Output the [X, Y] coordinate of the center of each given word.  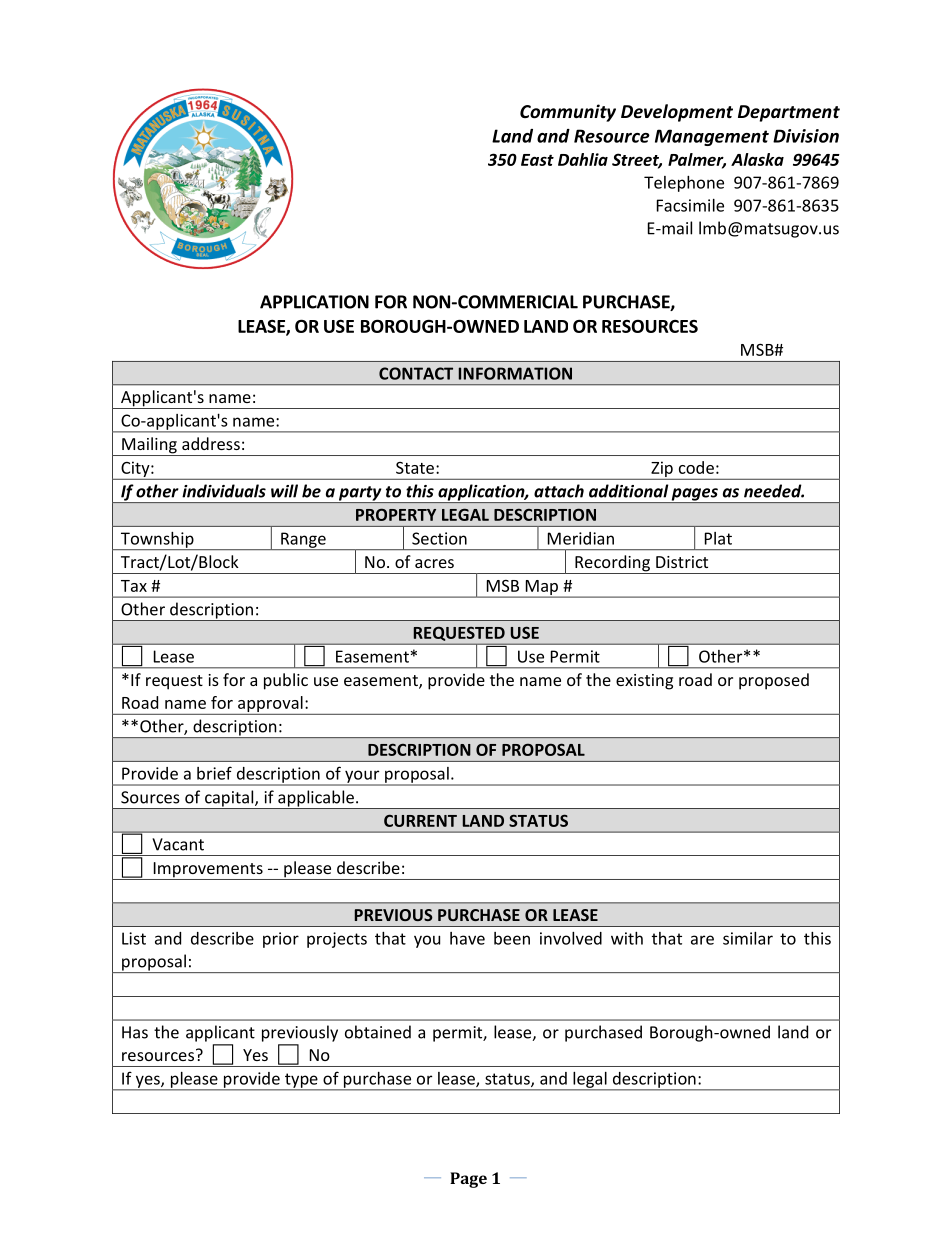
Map [541, 588]
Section [439, 538]
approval [270, 705]
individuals [224, 491]
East [537, 160]
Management [712, 137]
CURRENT [420, 821]
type [301, 1081]
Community [568, 113]
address [211, 443]
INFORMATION [515, 373]
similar [748, 938]
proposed [774, 681]
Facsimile [690, 205]
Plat [718, 538]
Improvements [208, 871]
